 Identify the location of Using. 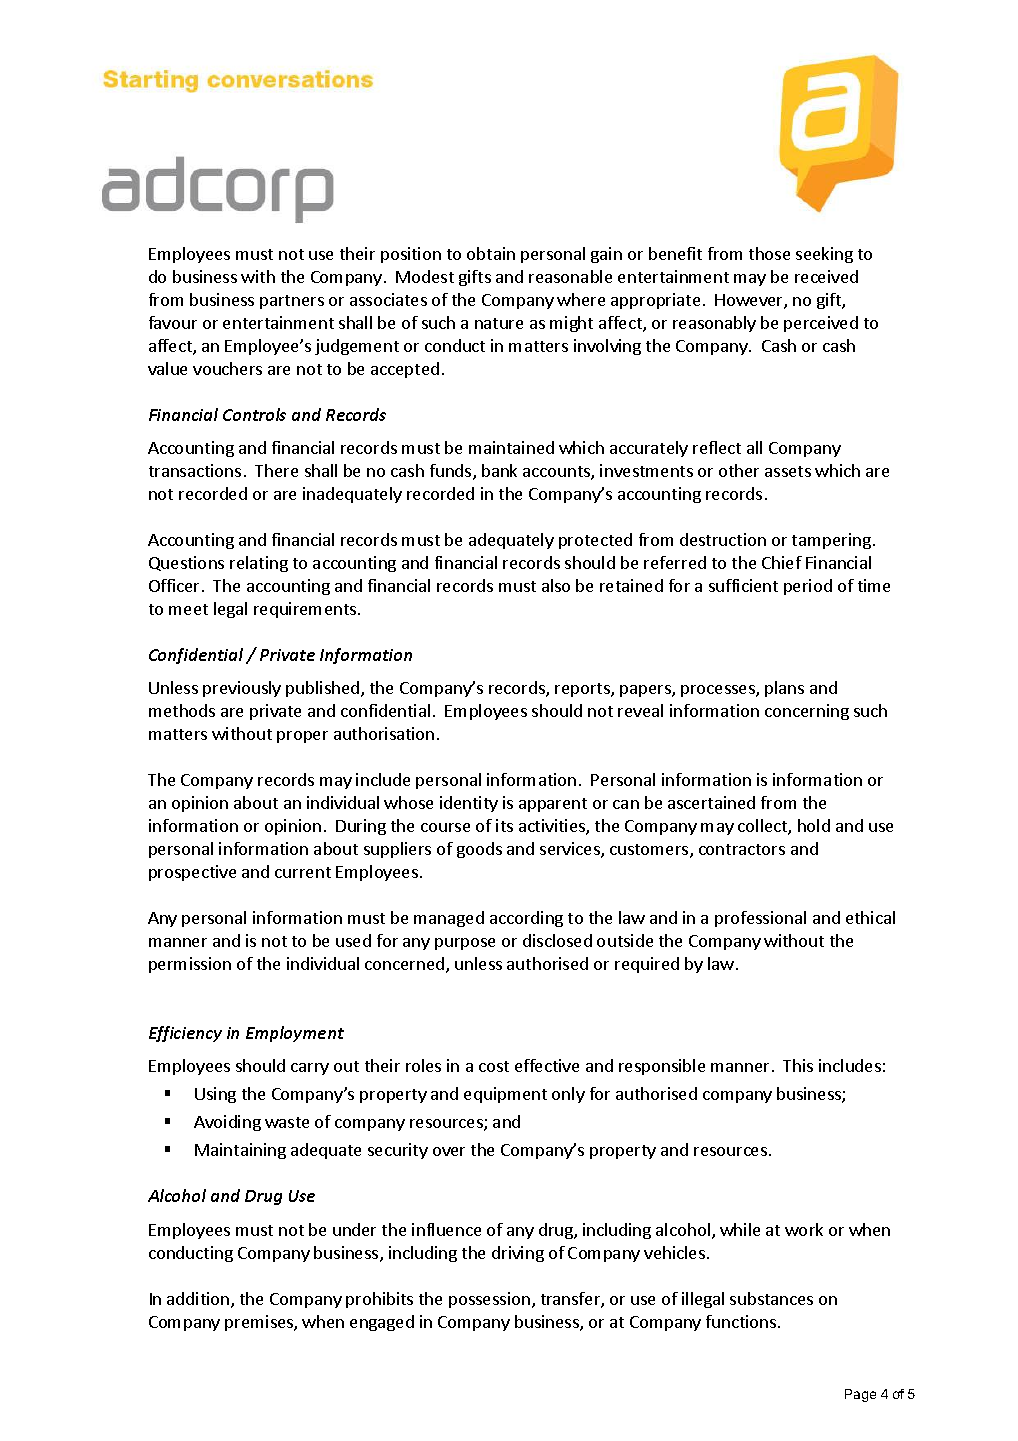
(215, 1095).
